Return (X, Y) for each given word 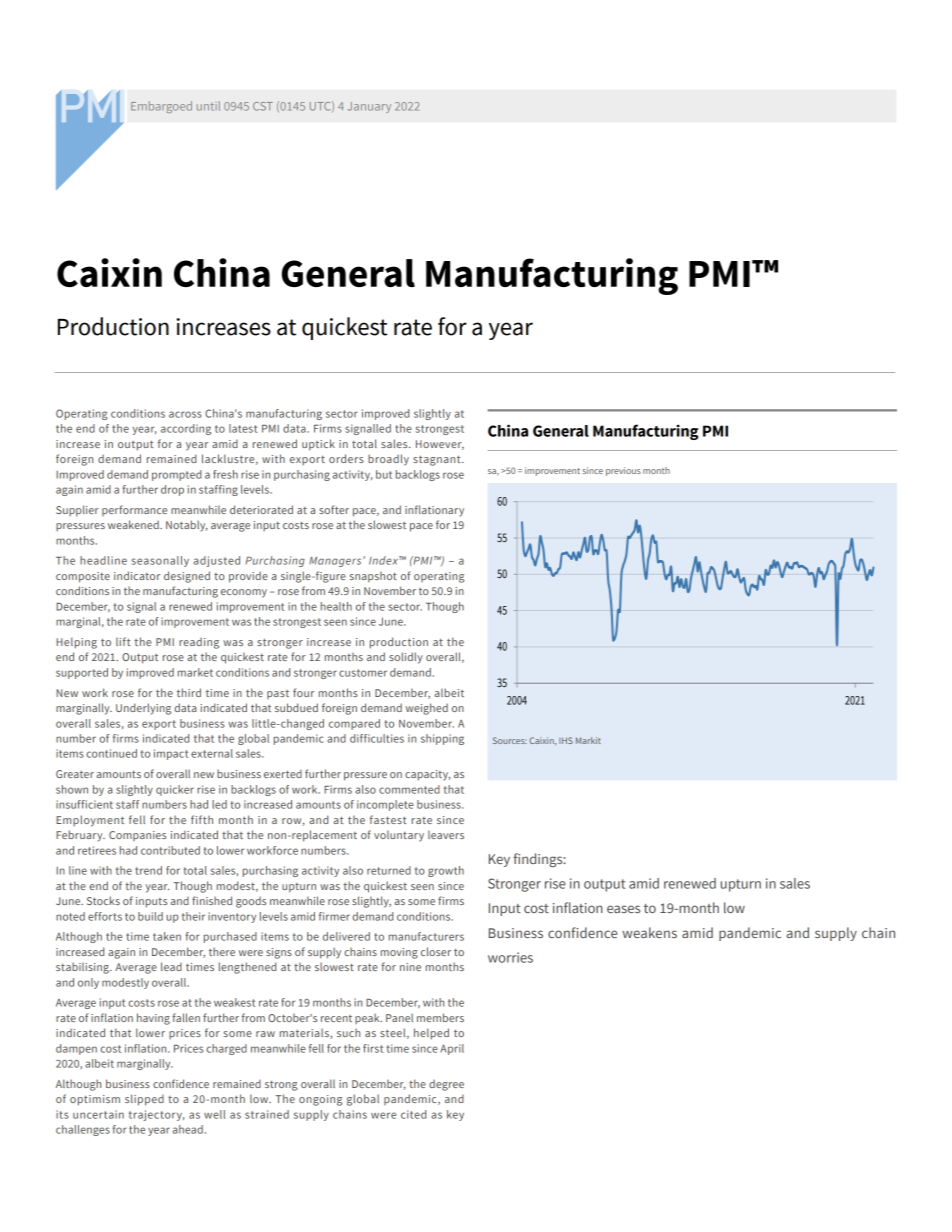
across (185, 414)
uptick (318, 445)
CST (263, 106)
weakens (649, 932)
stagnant (438, 460)
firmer (334, 916)
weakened (134, 524)
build (150, 916)
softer (334, 509)
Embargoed (161, 107)
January (369, 107)
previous (623, 471)
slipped (144, 1100)
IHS (566, 740)
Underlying (143, 709)
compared (354, 724)
